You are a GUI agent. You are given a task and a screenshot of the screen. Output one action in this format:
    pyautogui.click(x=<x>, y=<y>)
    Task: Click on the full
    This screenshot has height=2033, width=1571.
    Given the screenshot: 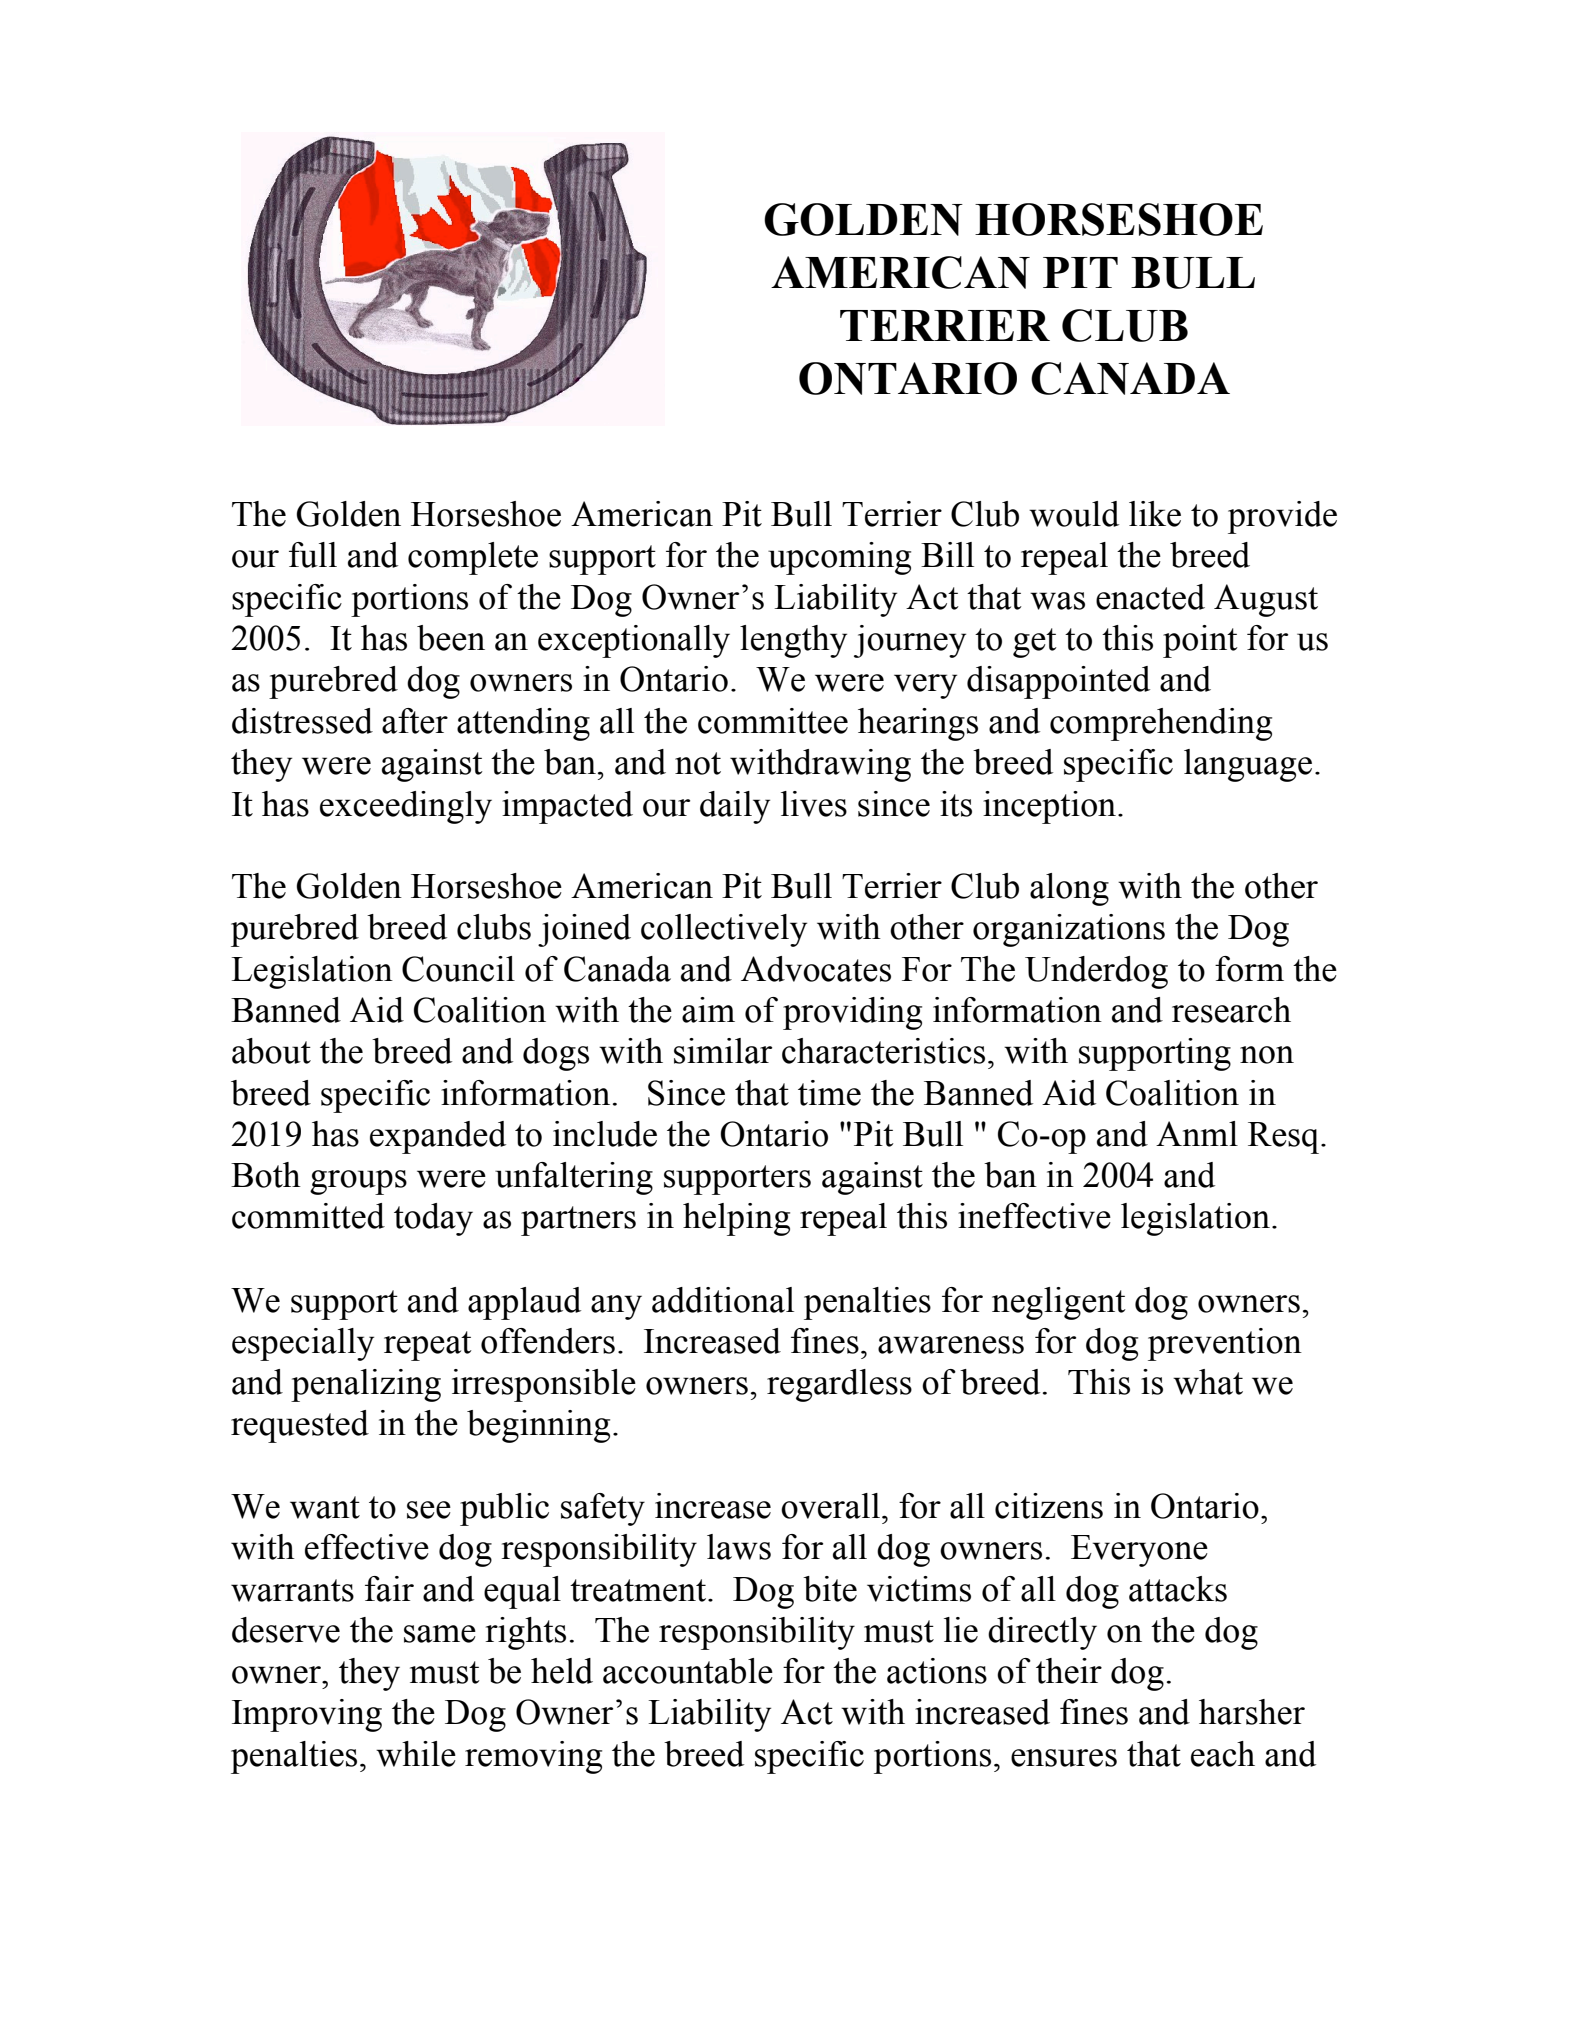 What is the action you would take?
    pyautogui.click(x=313, y=555)
